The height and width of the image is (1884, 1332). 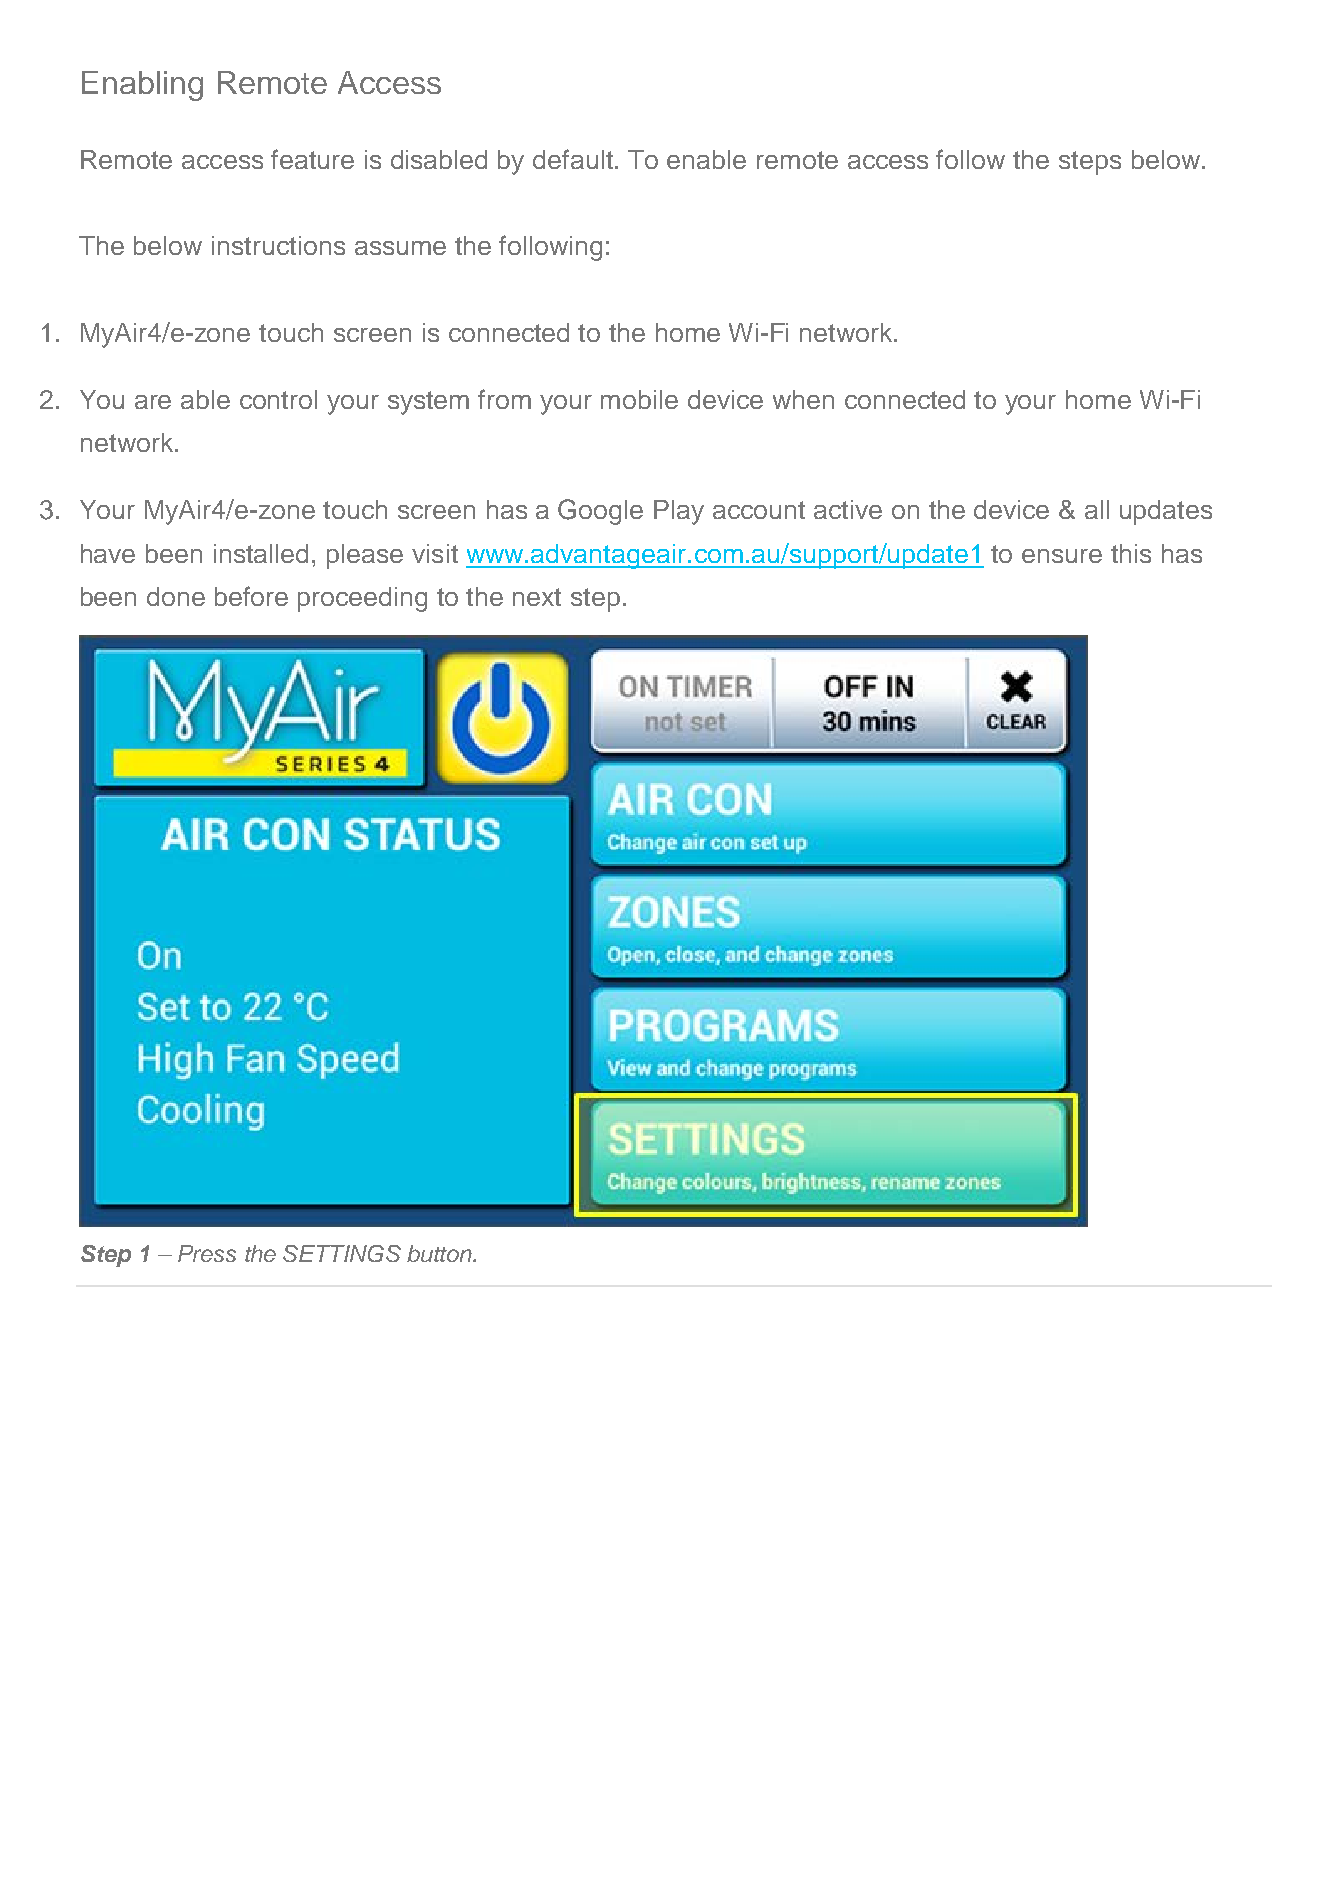 I want to click on this, so click(x=1131, y=553).
